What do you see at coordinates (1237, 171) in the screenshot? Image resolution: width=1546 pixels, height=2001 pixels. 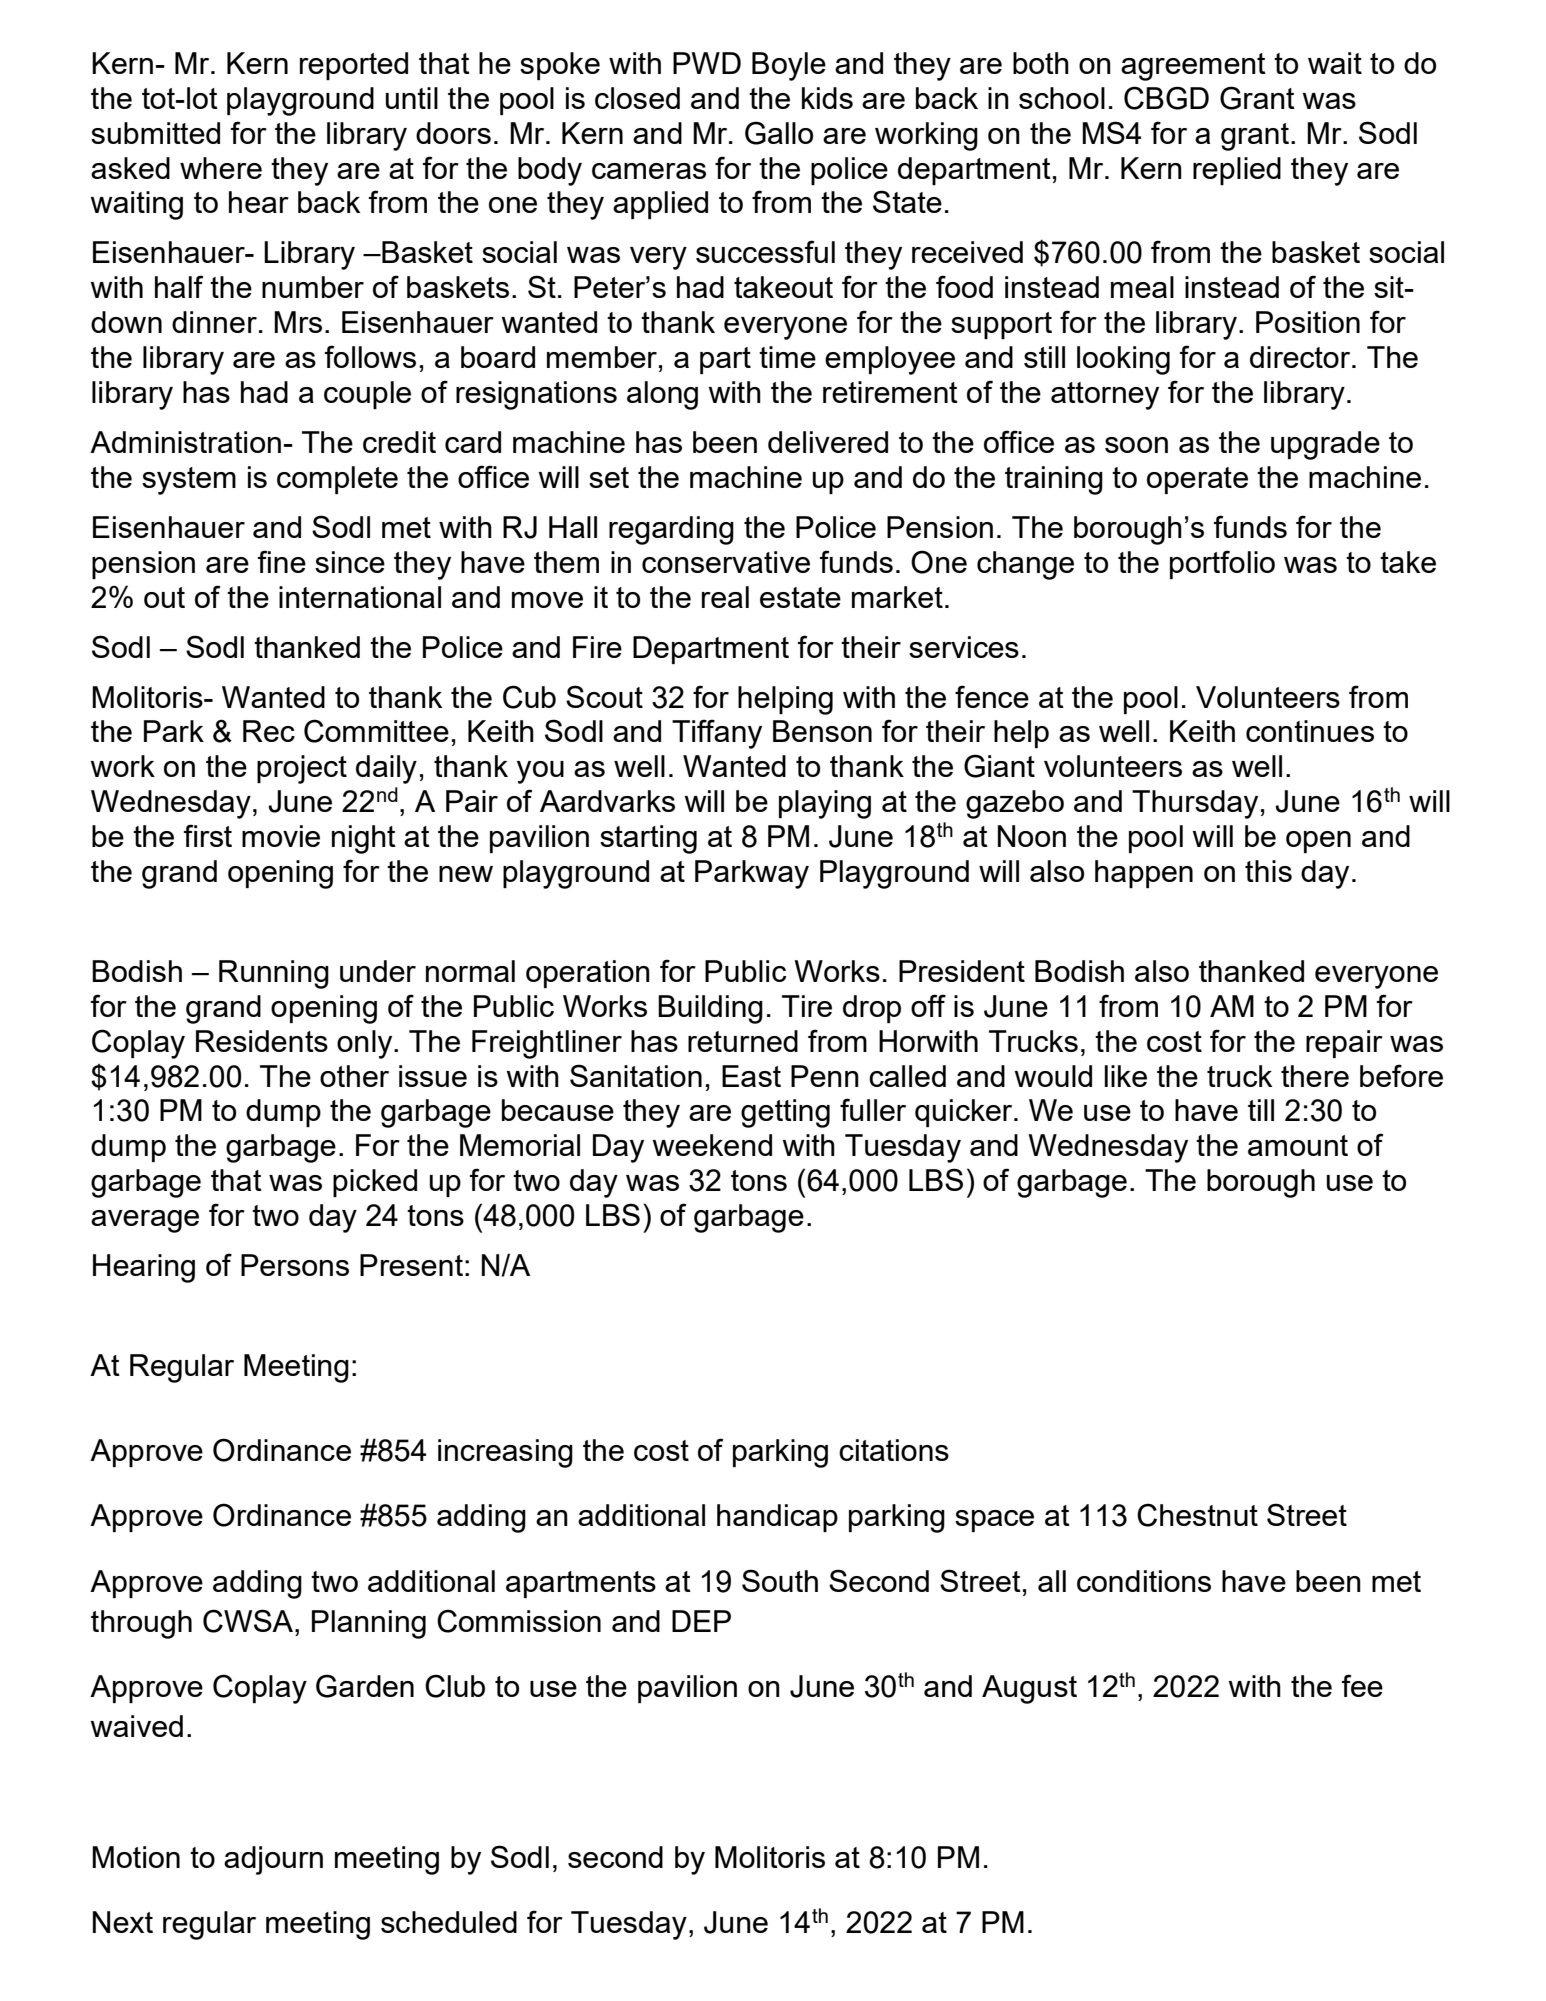 I see `replied` at bounding box center [1237, 171].
